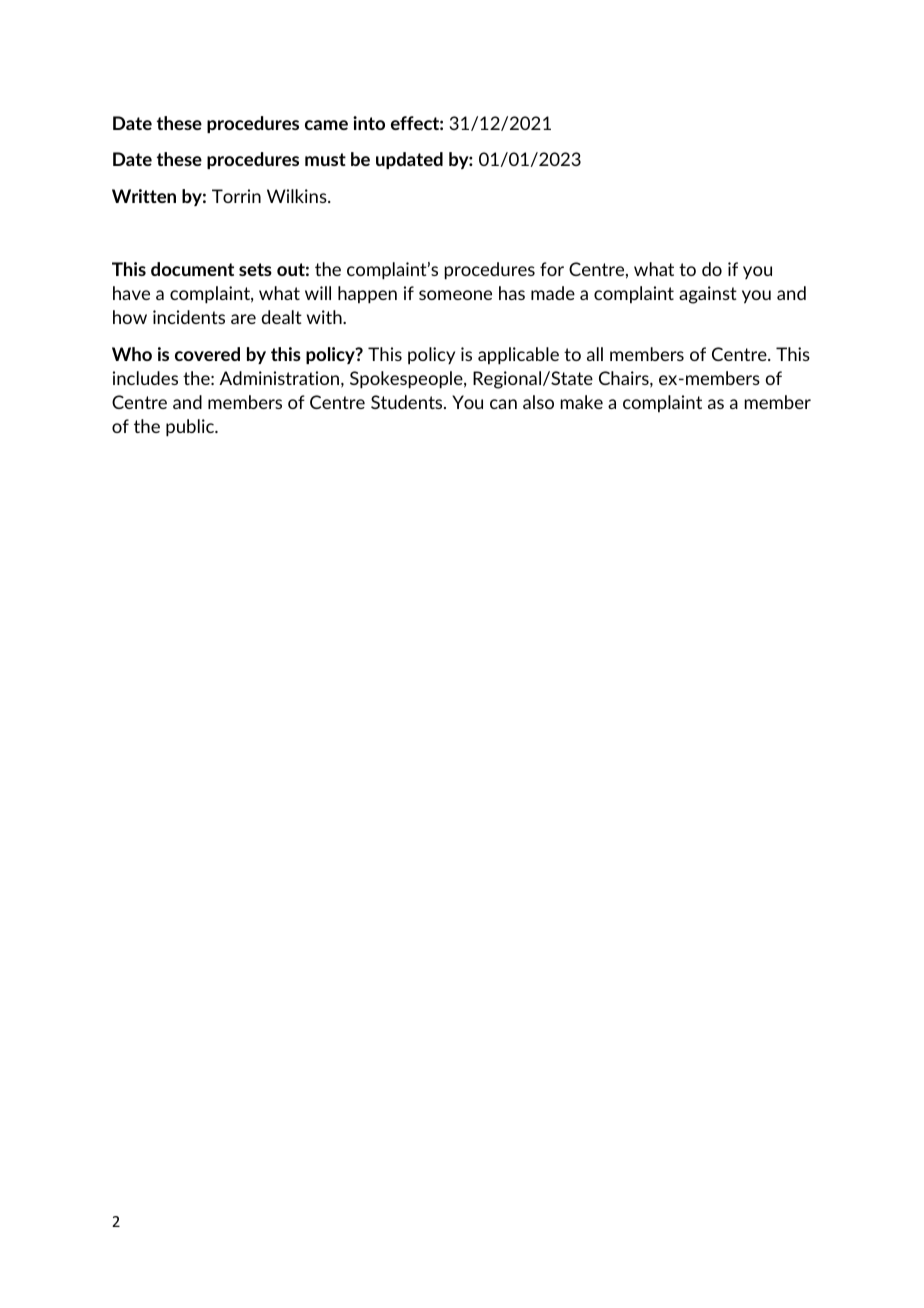 The height and width of the document is (1308, 924). Describe the element at coordinates (326, 125) in the document. I see `came` at that location.
